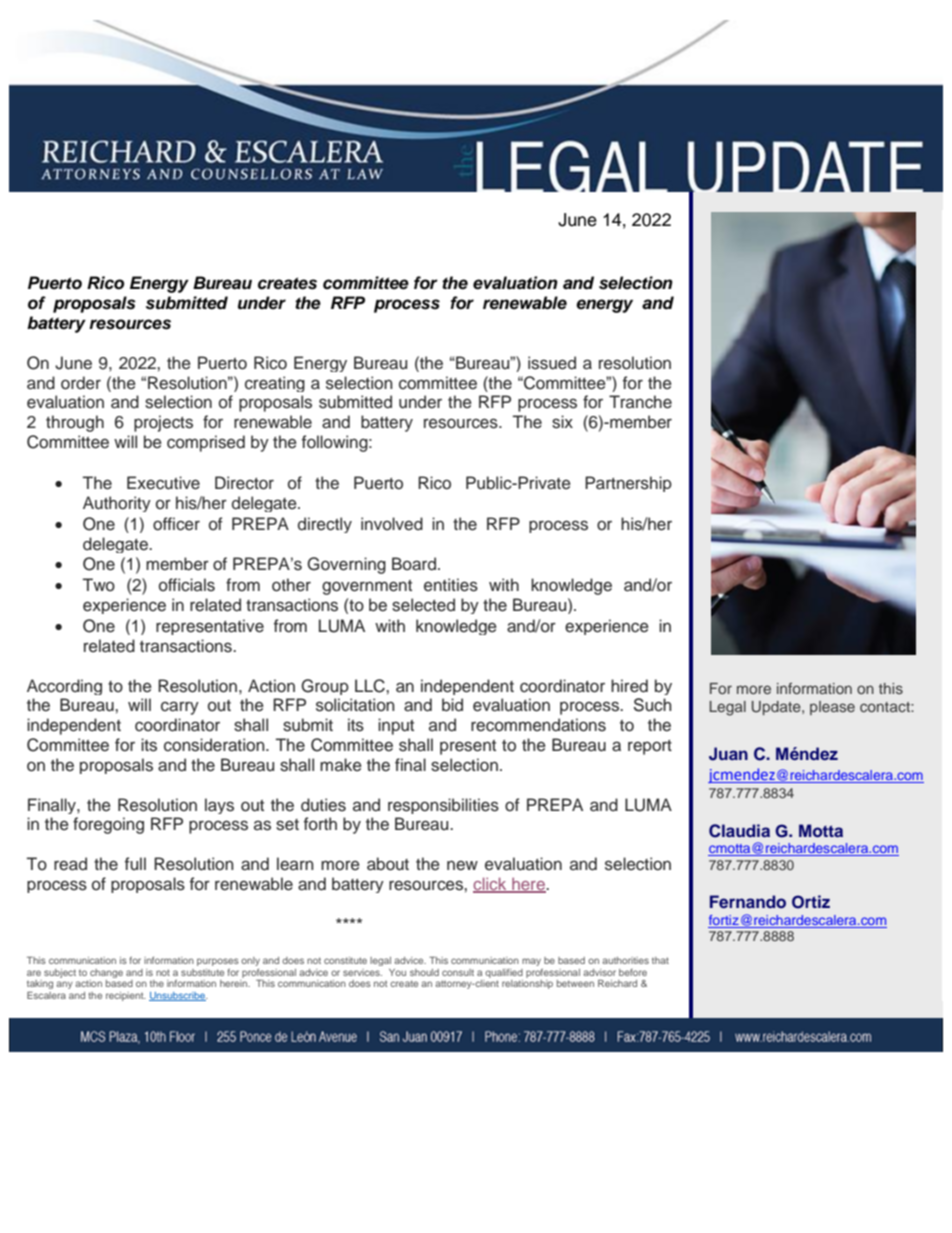 The width and height of the page is (952, 1233). I want to click on bid, so click(452, 704).
